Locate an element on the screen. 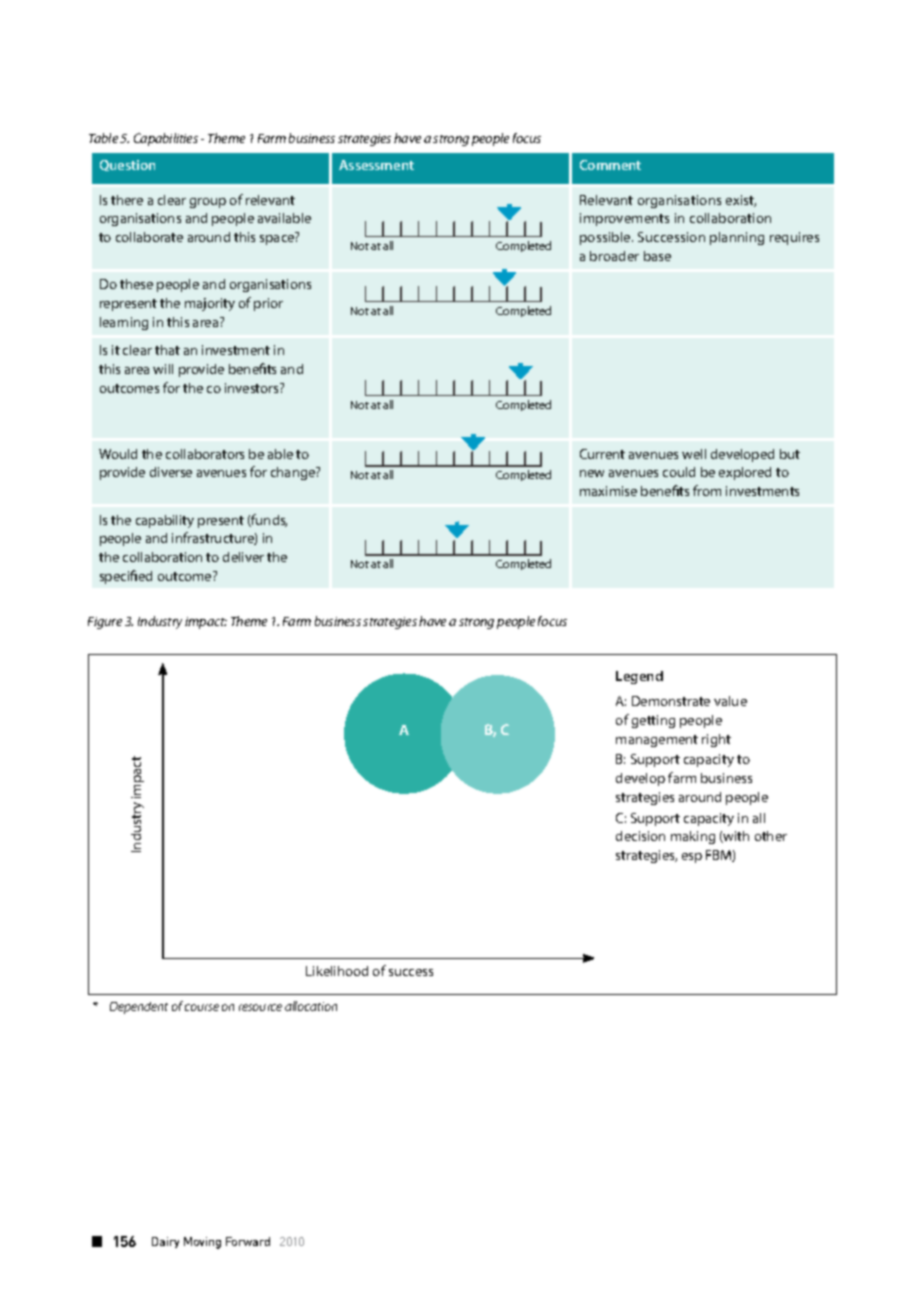  exist is located at coordinates (741, 201).
